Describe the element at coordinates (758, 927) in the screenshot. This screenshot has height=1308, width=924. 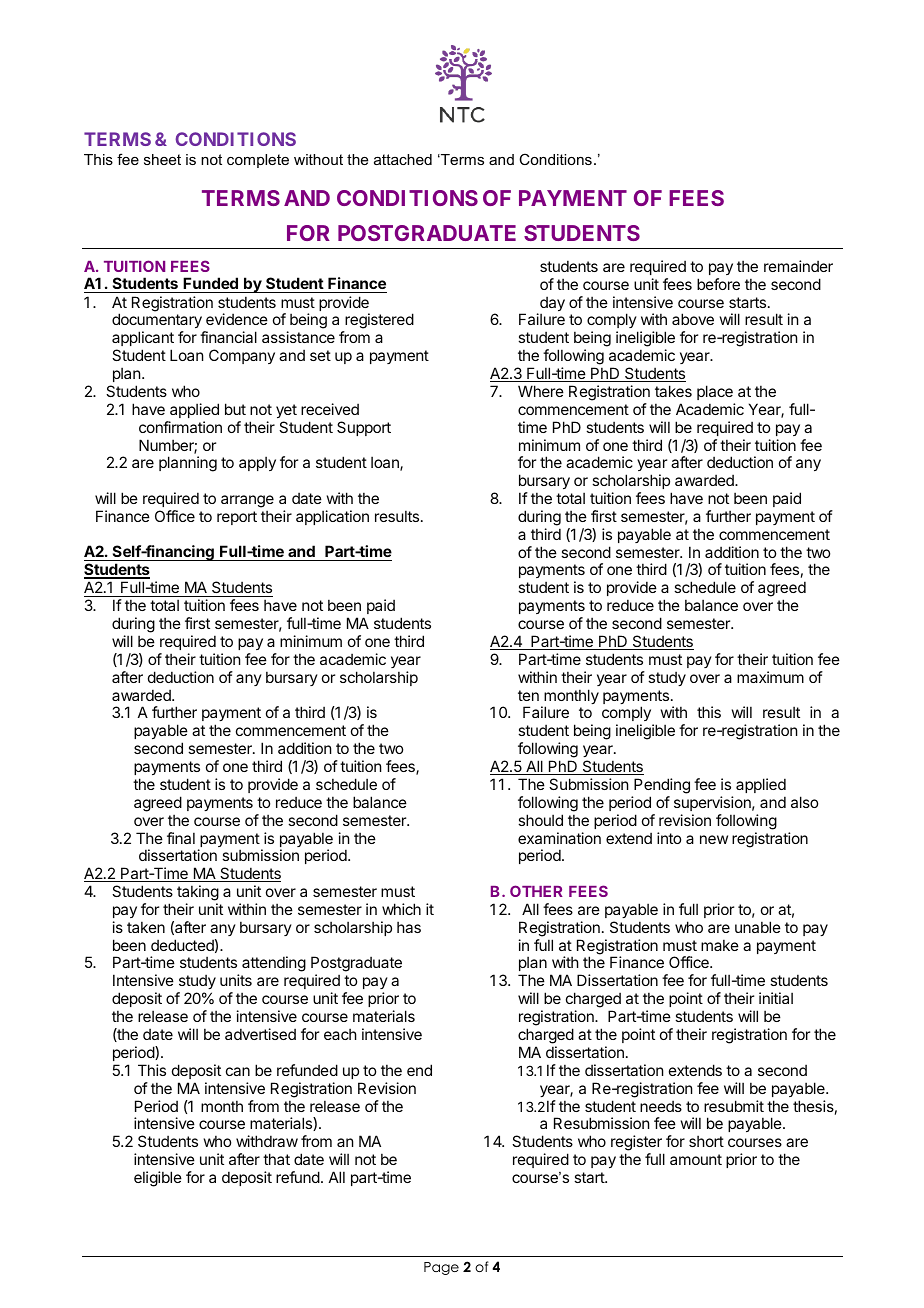
I see `unable` at that location.
